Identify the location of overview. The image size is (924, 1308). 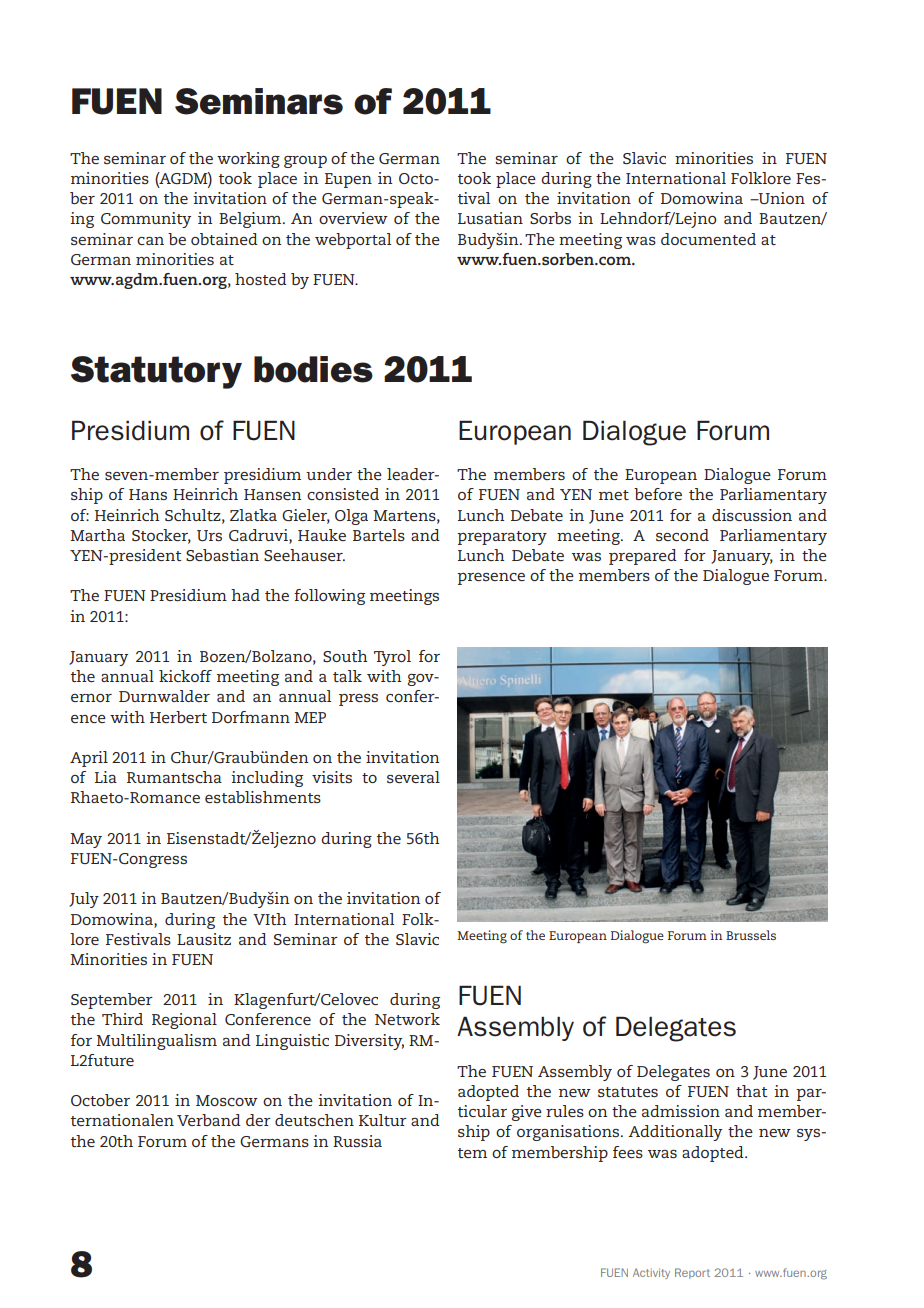
(353, 218).
